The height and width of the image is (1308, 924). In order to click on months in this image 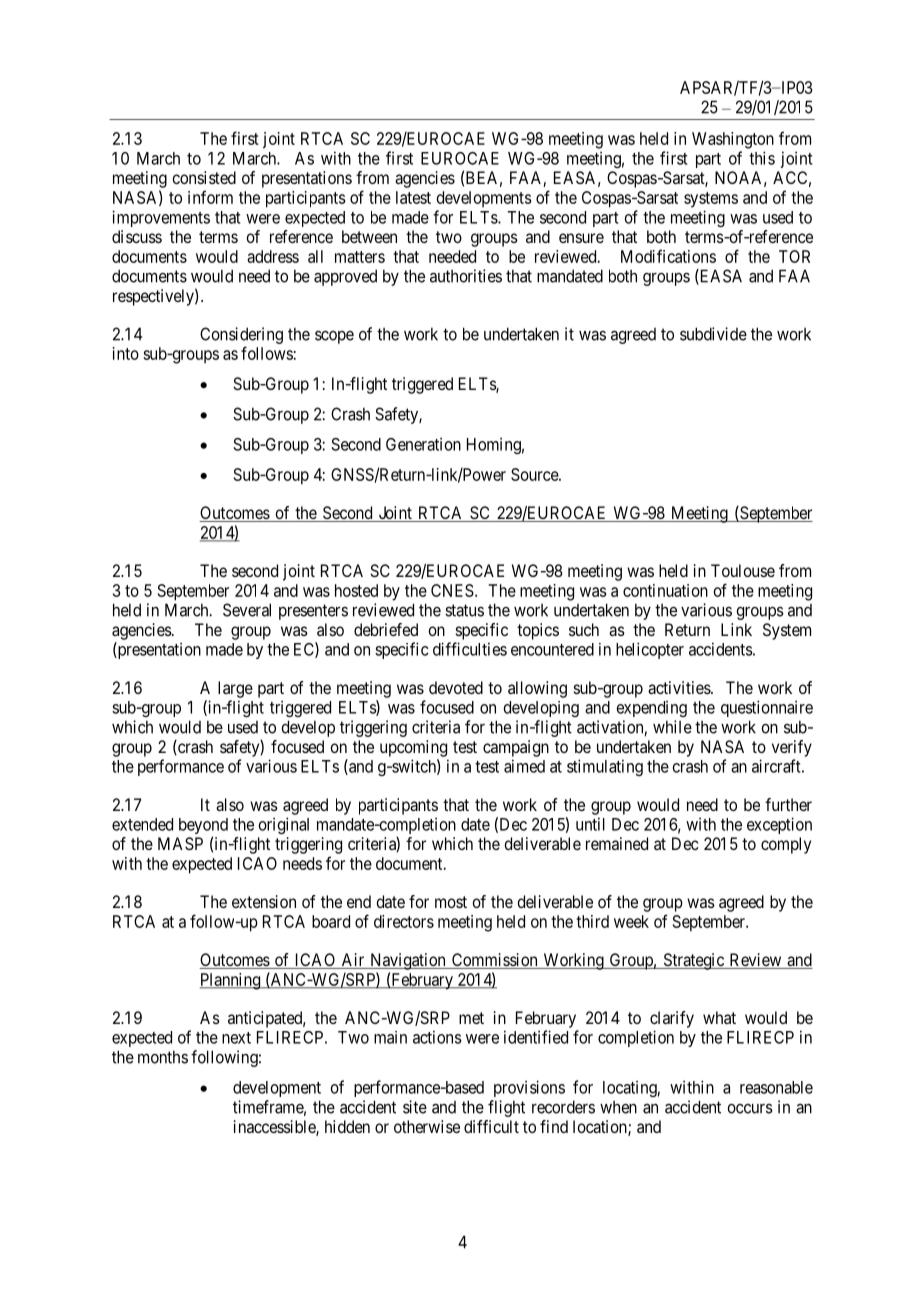, I will do `click(163, 1057)`.
